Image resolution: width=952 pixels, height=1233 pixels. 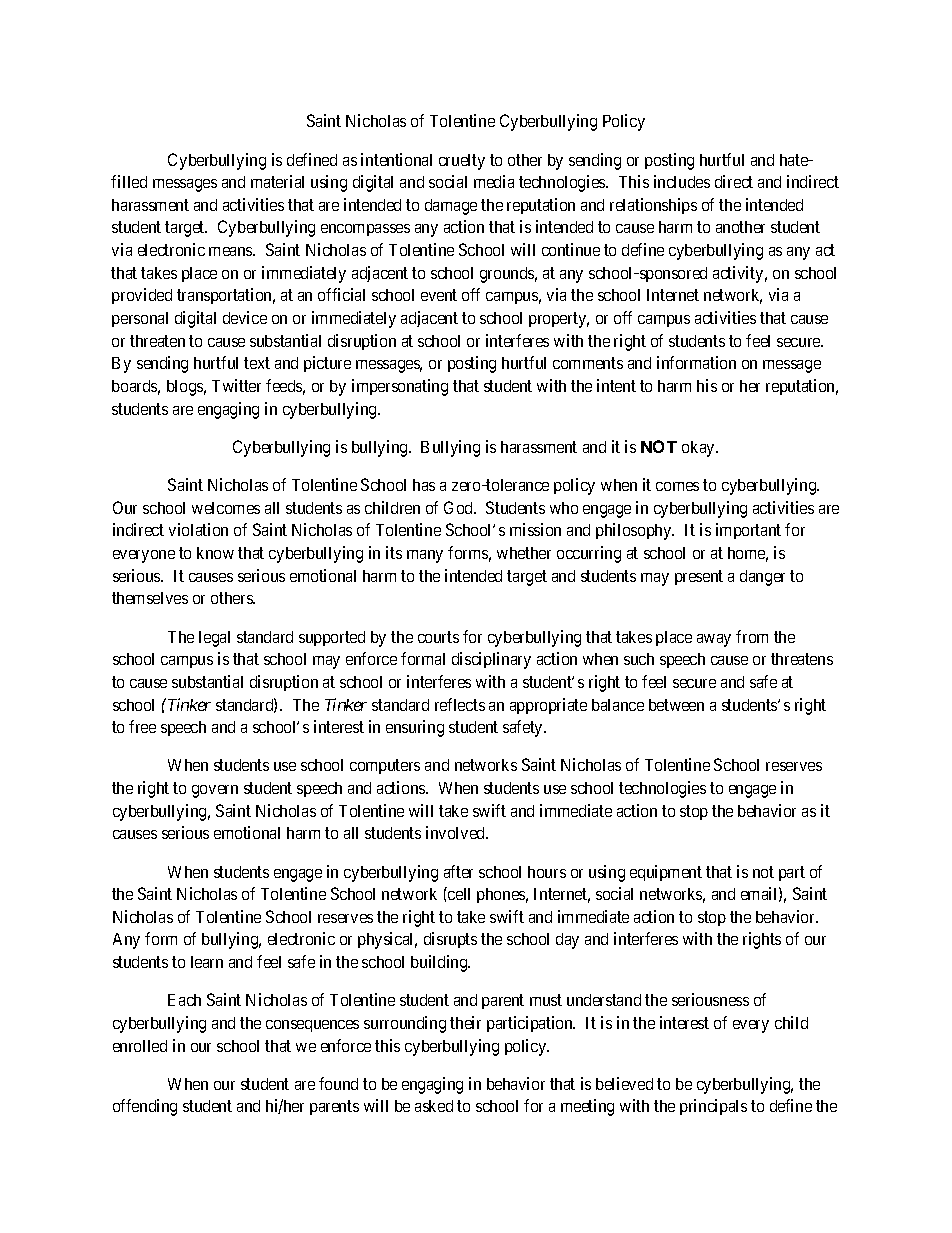 I want to click on away, so click(x=714, y=640).
